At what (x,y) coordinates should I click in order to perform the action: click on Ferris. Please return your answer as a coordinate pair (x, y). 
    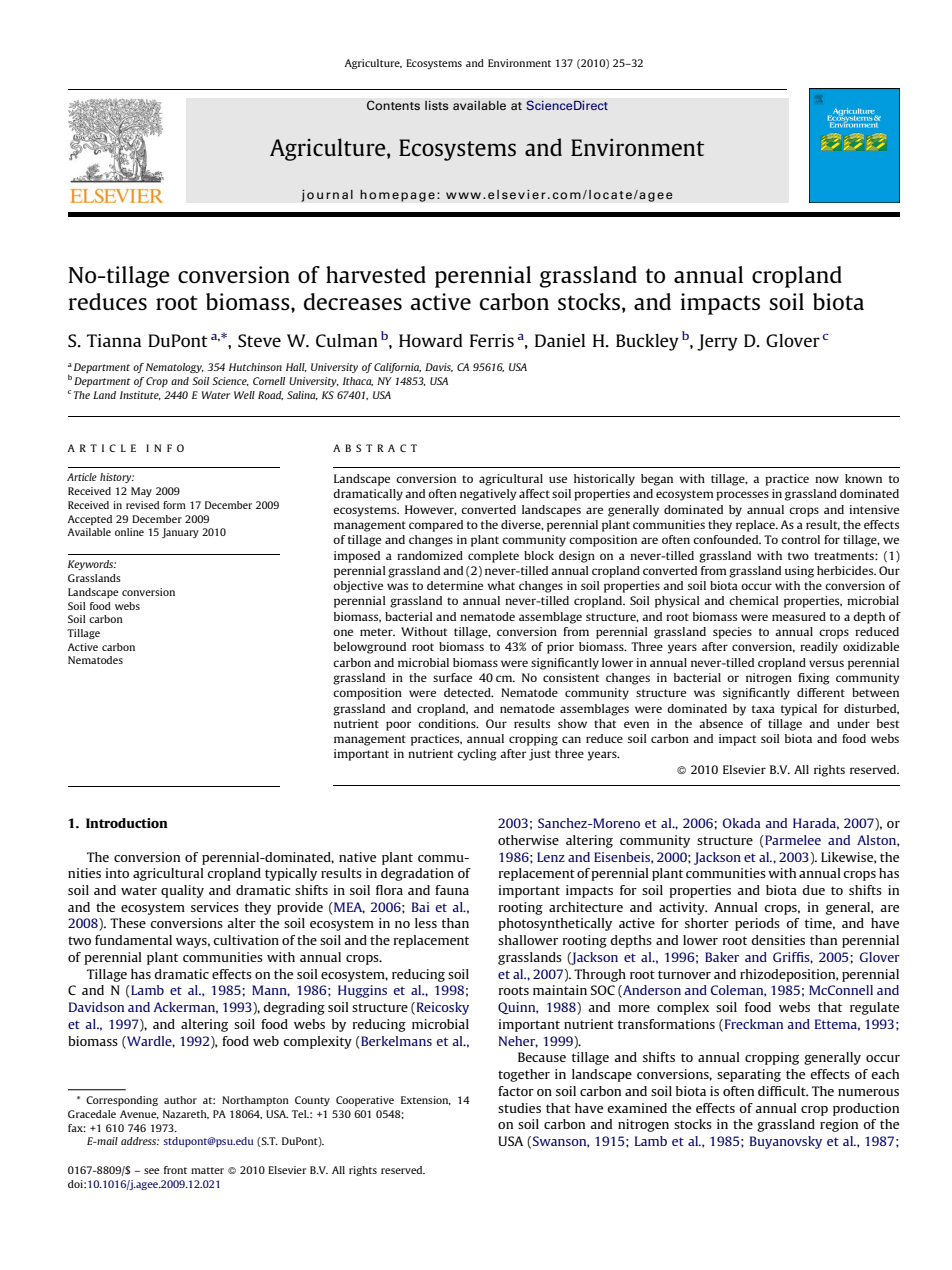
    Looking at the image, I should click on (492, 340).
